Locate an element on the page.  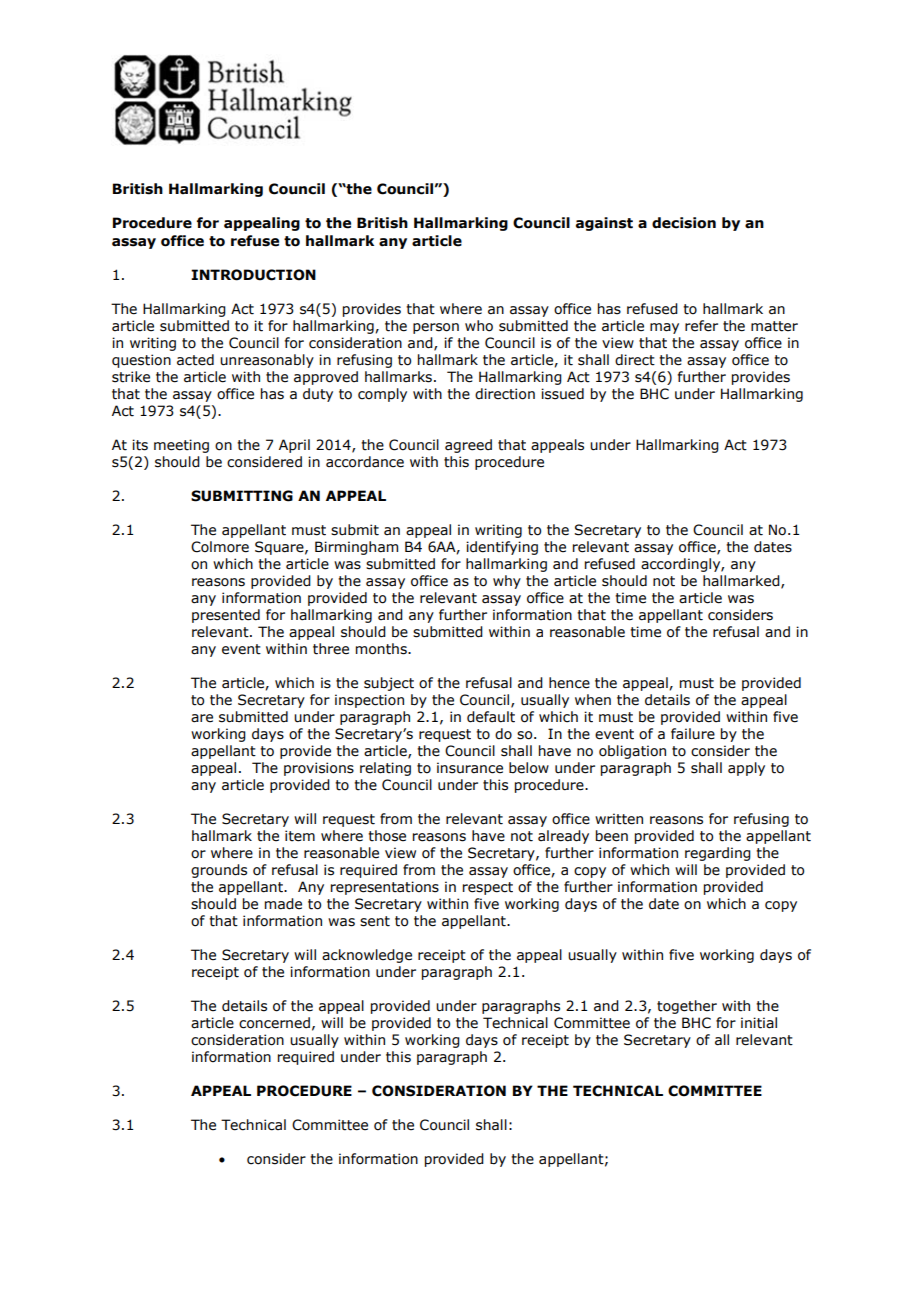
decision is located at coordinates (684, 223).
